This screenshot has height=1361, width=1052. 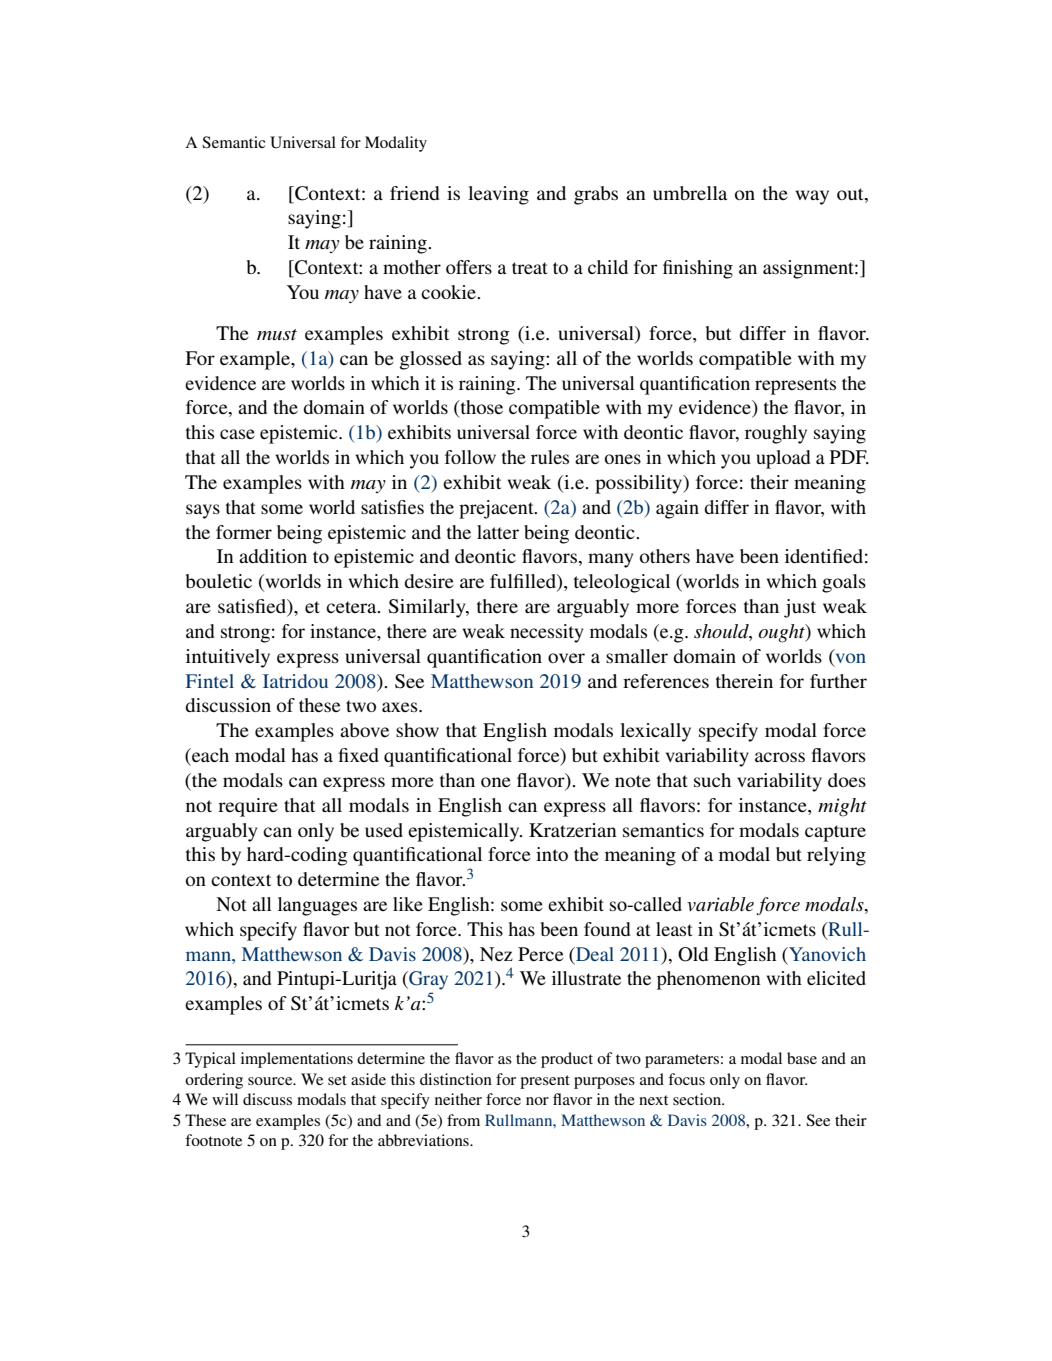 I want to click on way, so click(x=812, y=197).
